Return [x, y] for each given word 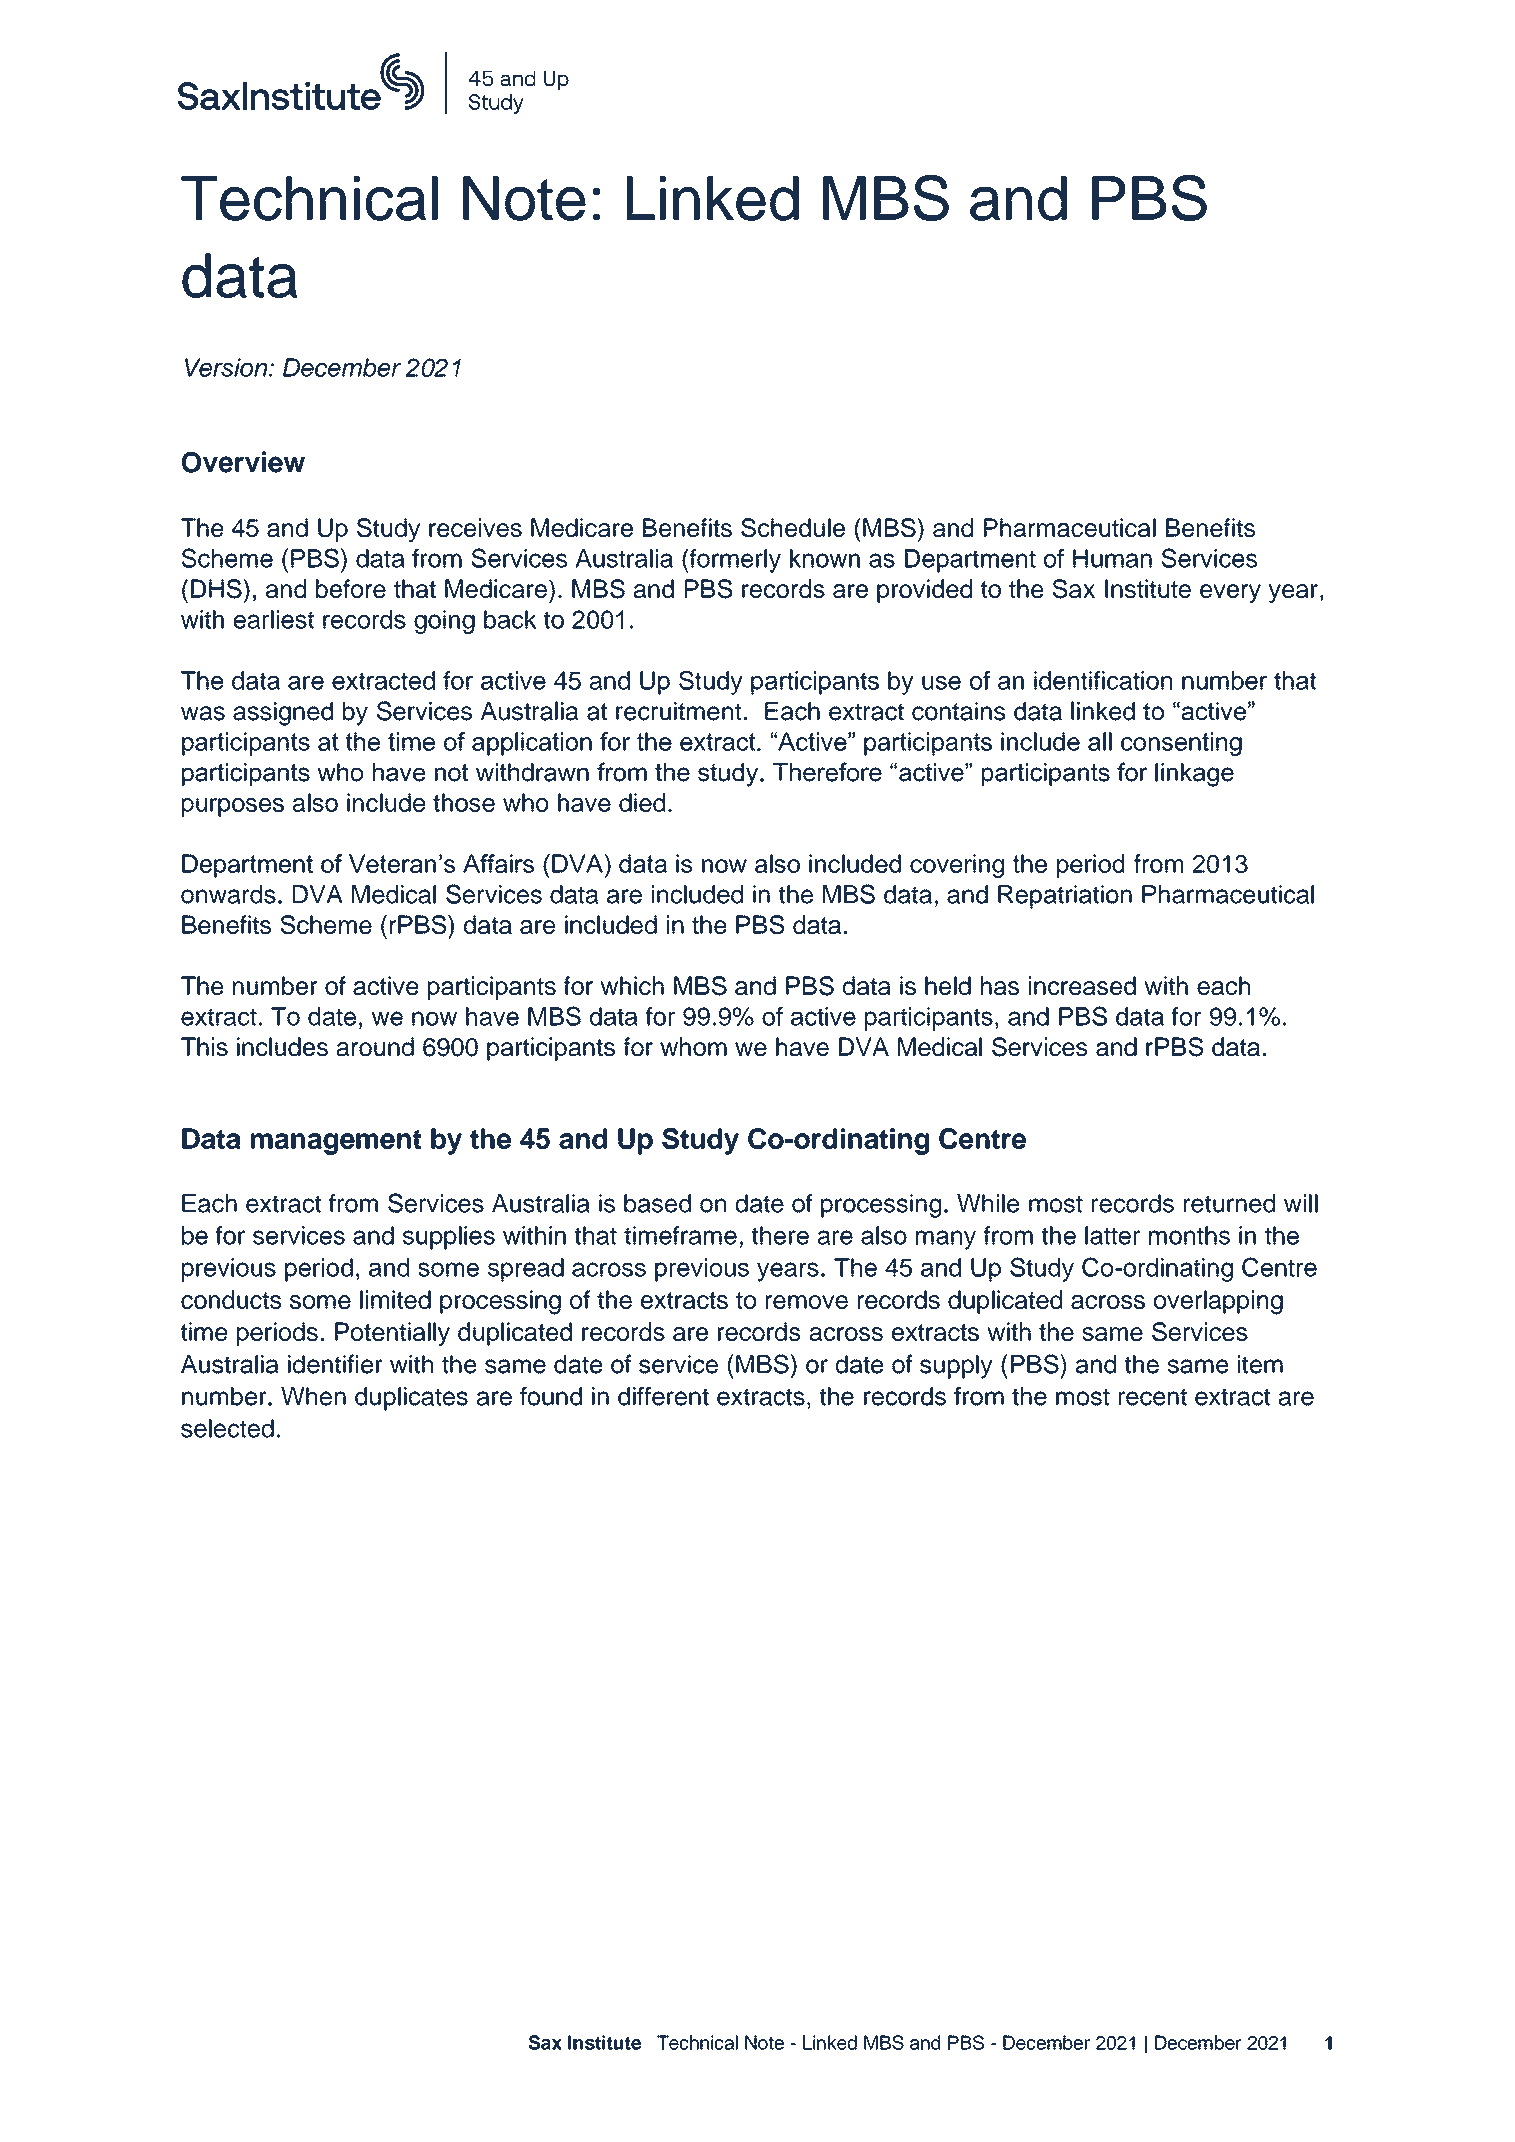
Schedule [793, 527]
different [663, 1396]
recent [1153, 1397]
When [313, 1396]
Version [227, 367]
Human [1112, 558]
